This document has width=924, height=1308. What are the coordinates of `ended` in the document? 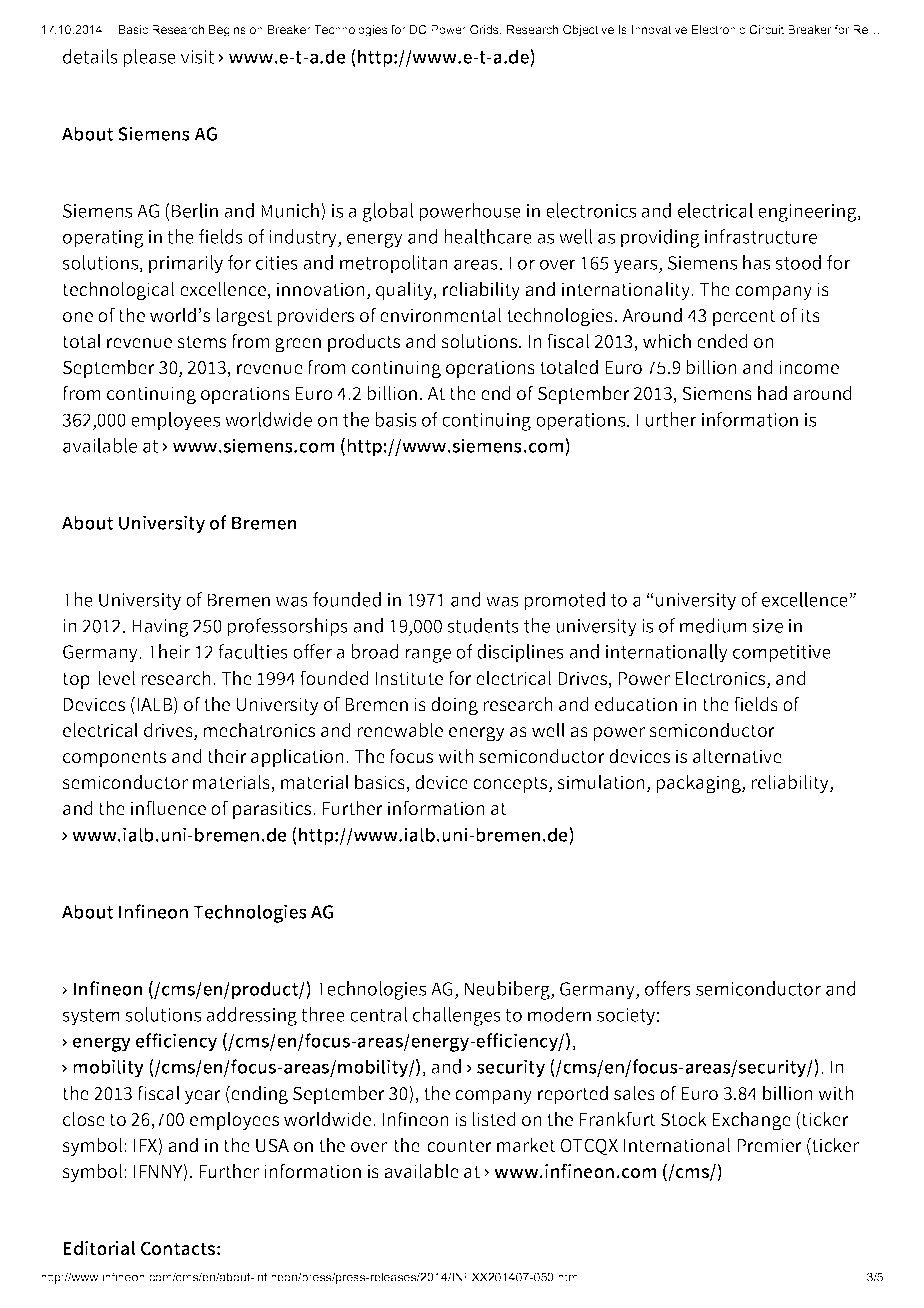 It's located at (722, 341).
